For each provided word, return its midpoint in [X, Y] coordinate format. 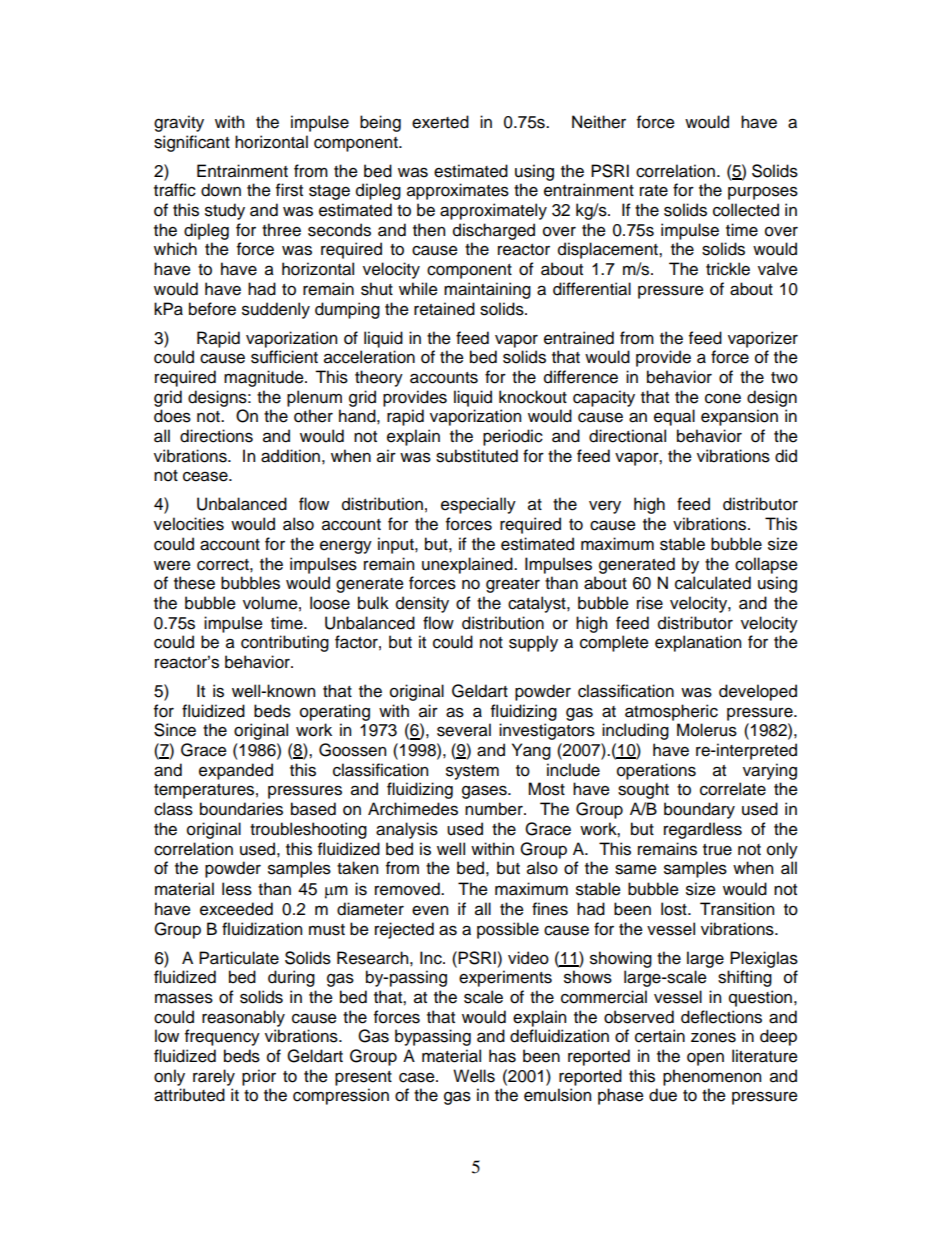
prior [259, 1077]
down [221, 190]
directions [216, 436]
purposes [763, 193]
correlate [733, 789]
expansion [739, 417]
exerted [440, 122]
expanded [236, 771]
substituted [477, 456]
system [472, 772]
